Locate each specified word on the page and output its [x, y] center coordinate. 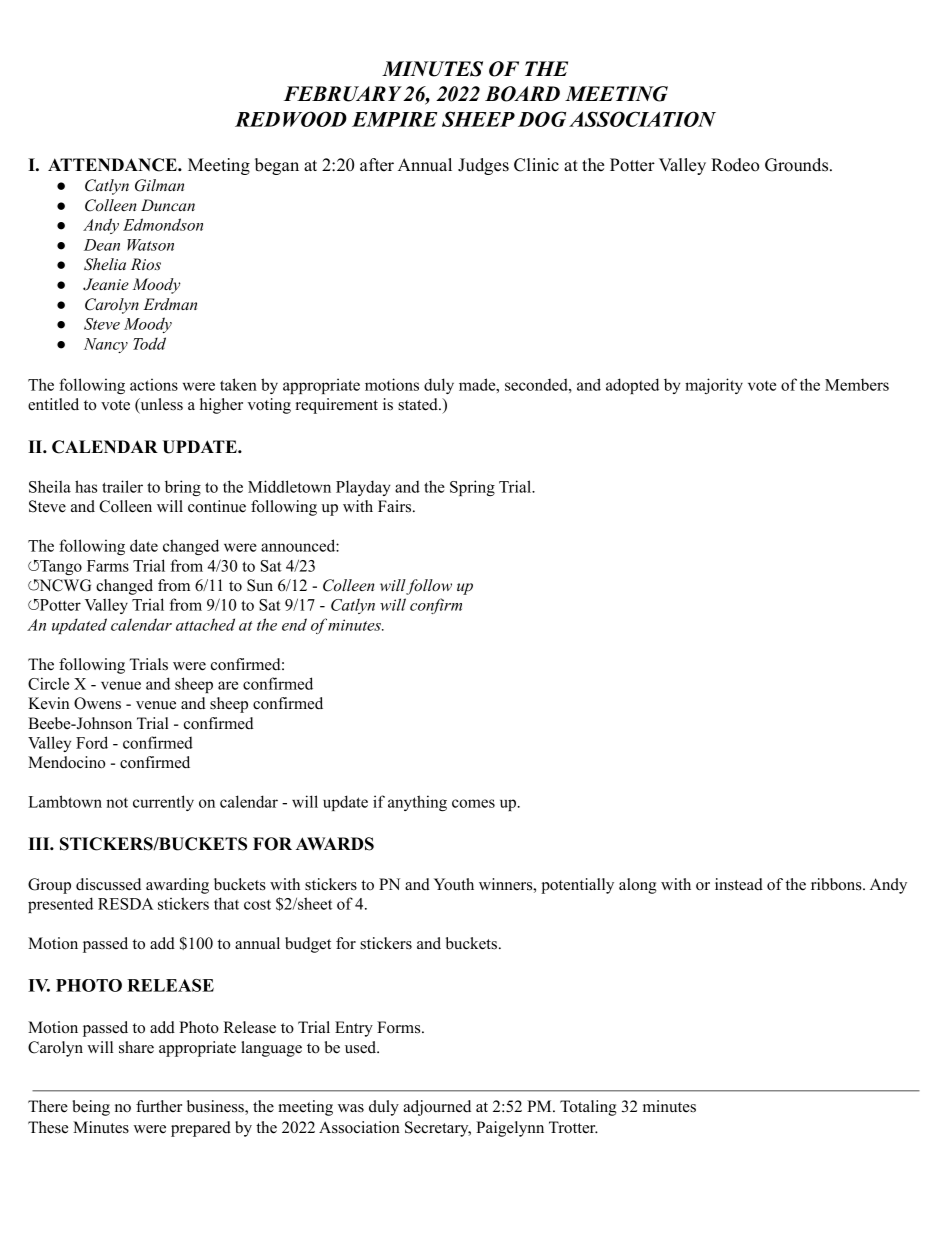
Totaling [588, 1108]
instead [739, 884]
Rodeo [735, 165]
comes [473, 803]
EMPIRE [394, 119]
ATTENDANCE [113, 165]
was [351, 1108]
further [159, 1106]
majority [714, 386]
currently [163, 803]
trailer [122, 486]
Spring [472, 488]
